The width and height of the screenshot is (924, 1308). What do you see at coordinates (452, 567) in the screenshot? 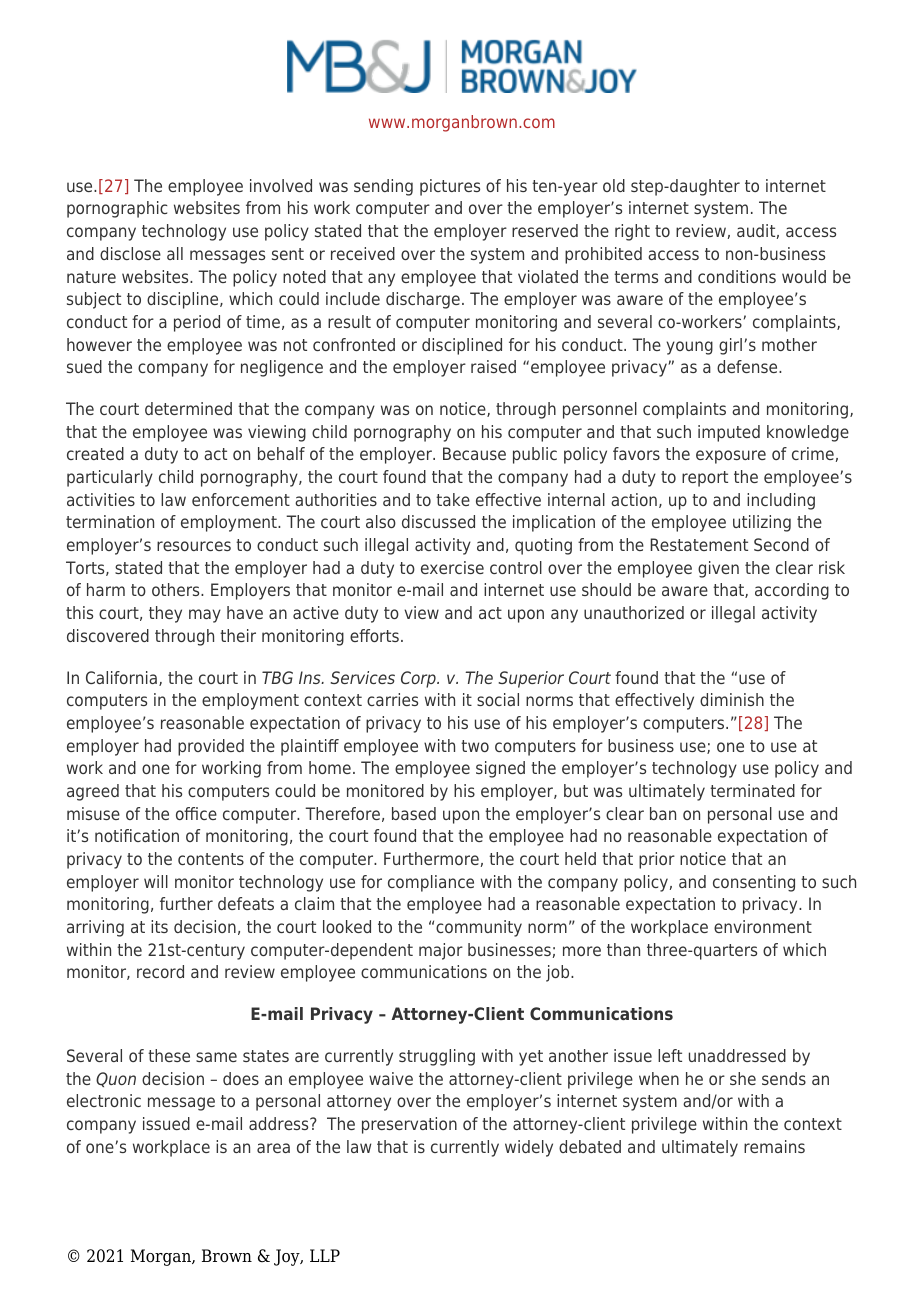
I see `exercise` at bounding box center [452, 567].
